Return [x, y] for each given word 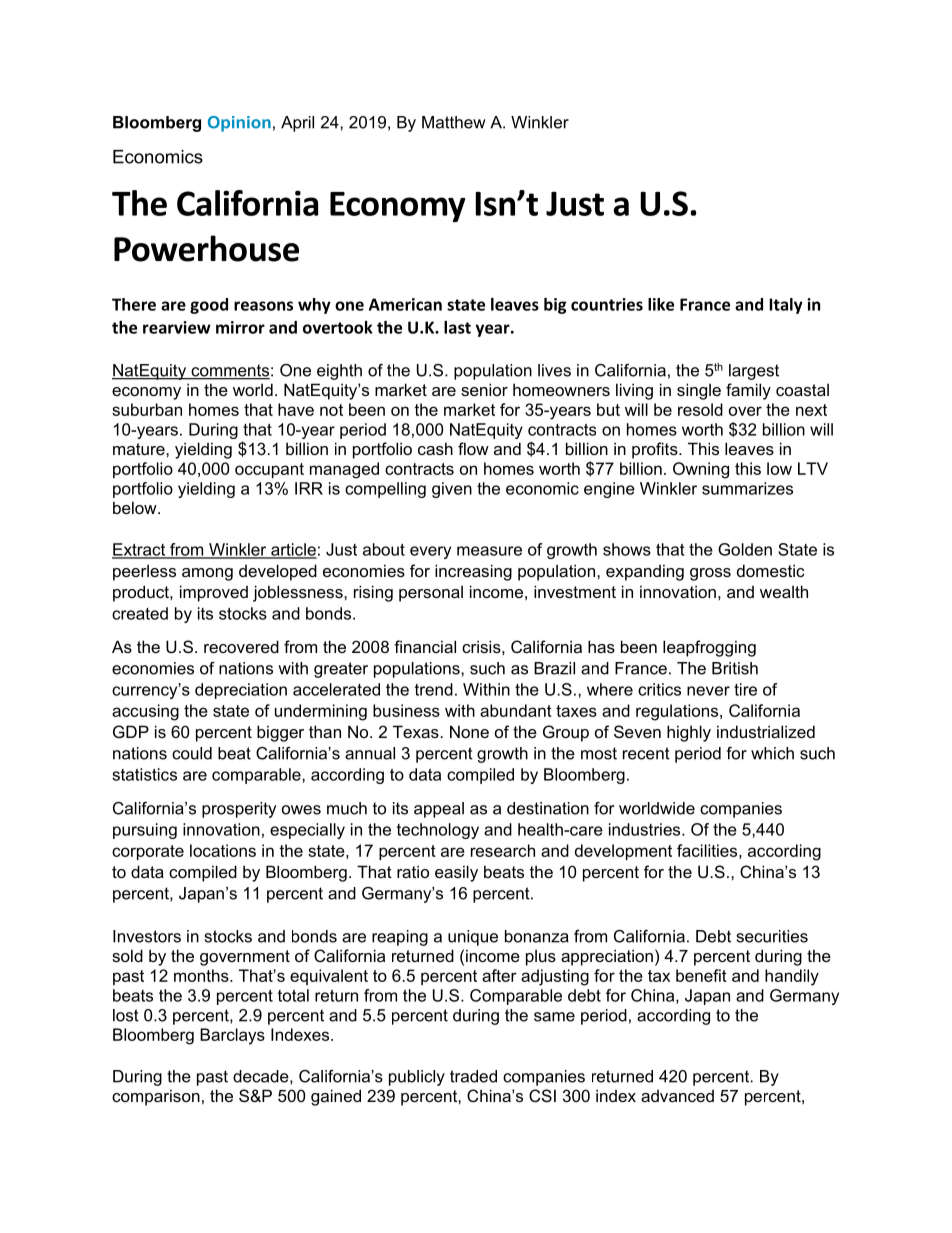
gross [710, 574]
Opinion [239, 124]
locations [223, 850]
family [748, 391]
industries [646, 829]
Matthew [454, 122]
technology [438, 831]
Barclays [232, 1036]
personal [431, 593]
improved [214, 593]
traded [473, 1076]
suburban [147, 409]
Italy [786, 306]
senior [484, 389]
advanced [677, 1096]
